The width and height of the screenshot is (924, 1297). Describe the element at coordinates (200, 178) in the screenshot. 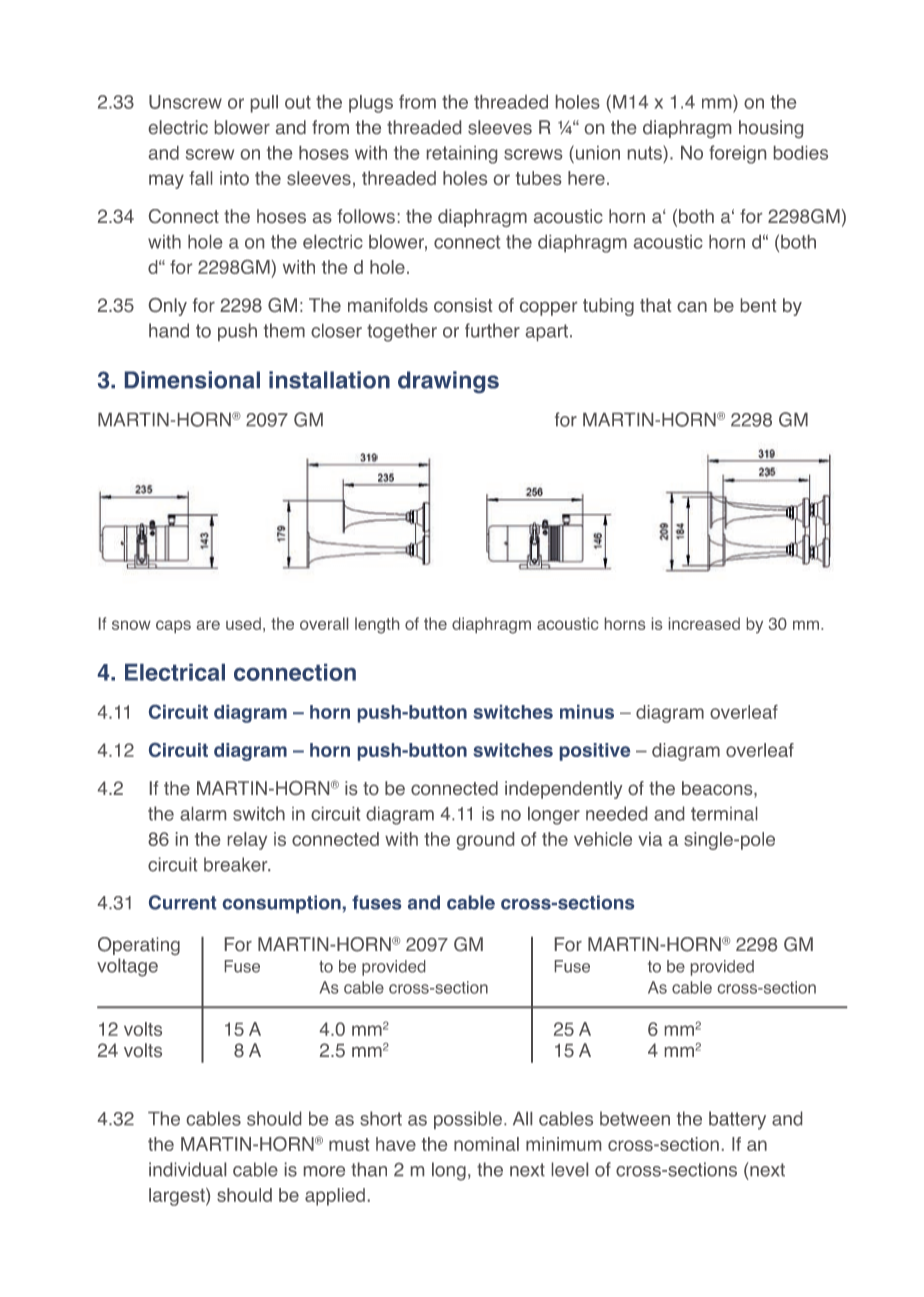

I see `fall` at that location.
